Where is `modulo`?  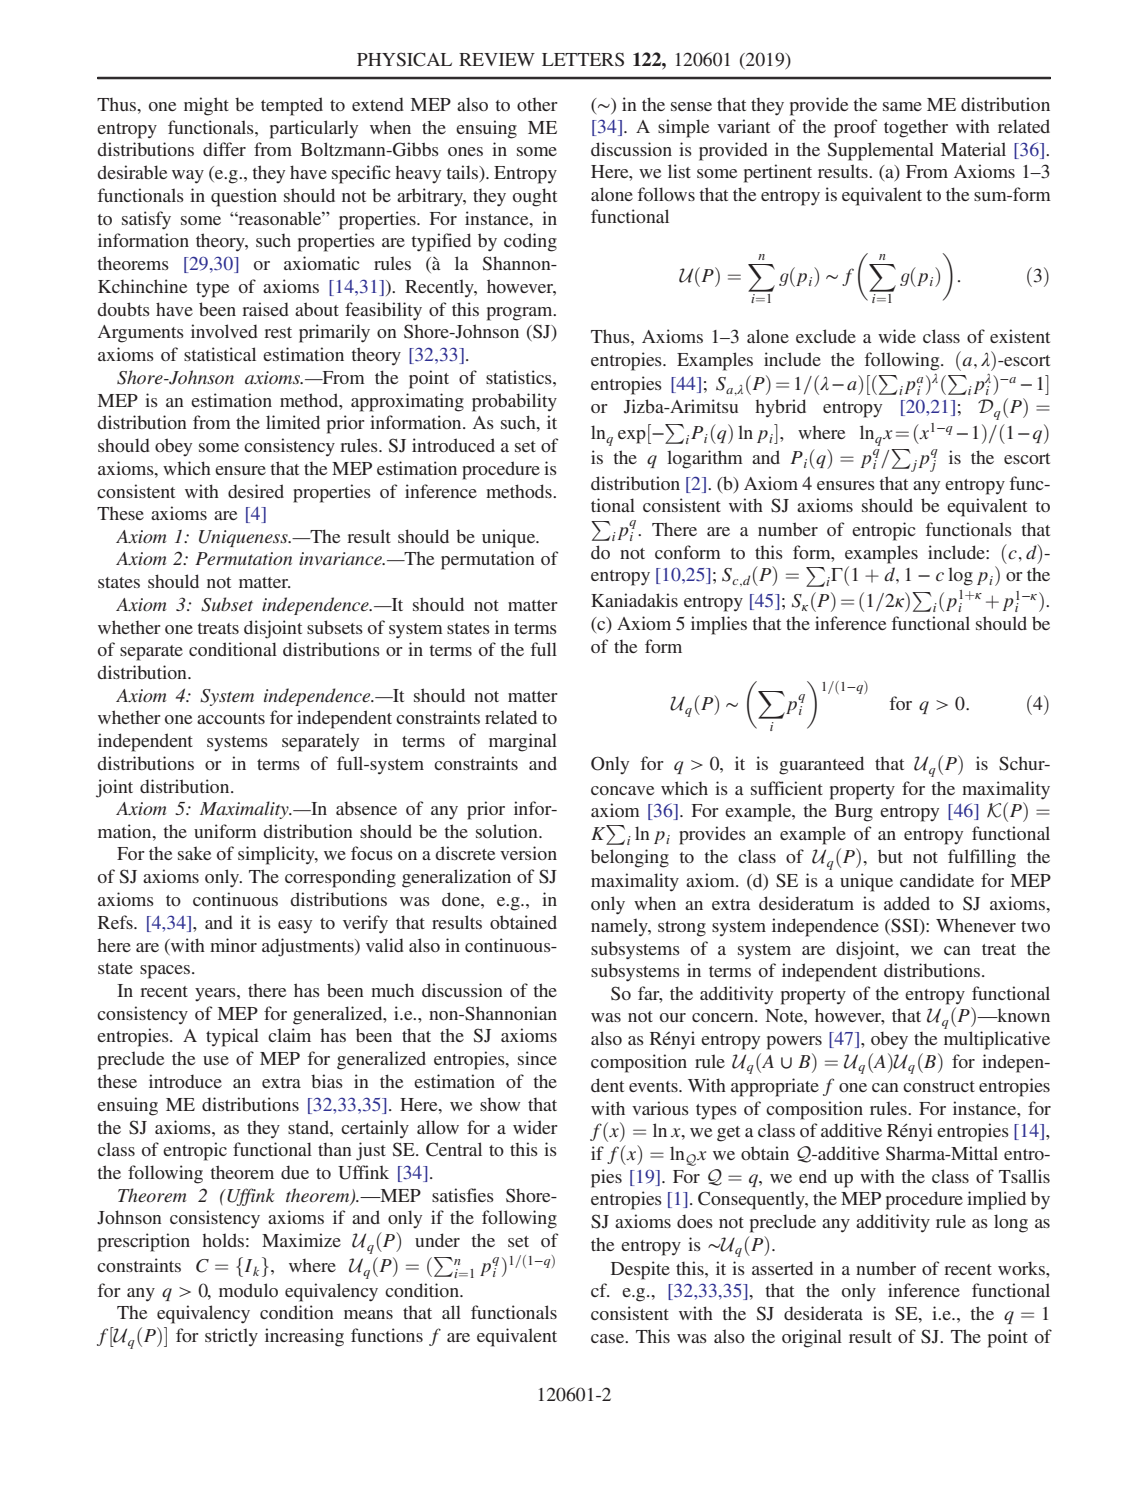 modulo is located at coordinates (248, 1290).
